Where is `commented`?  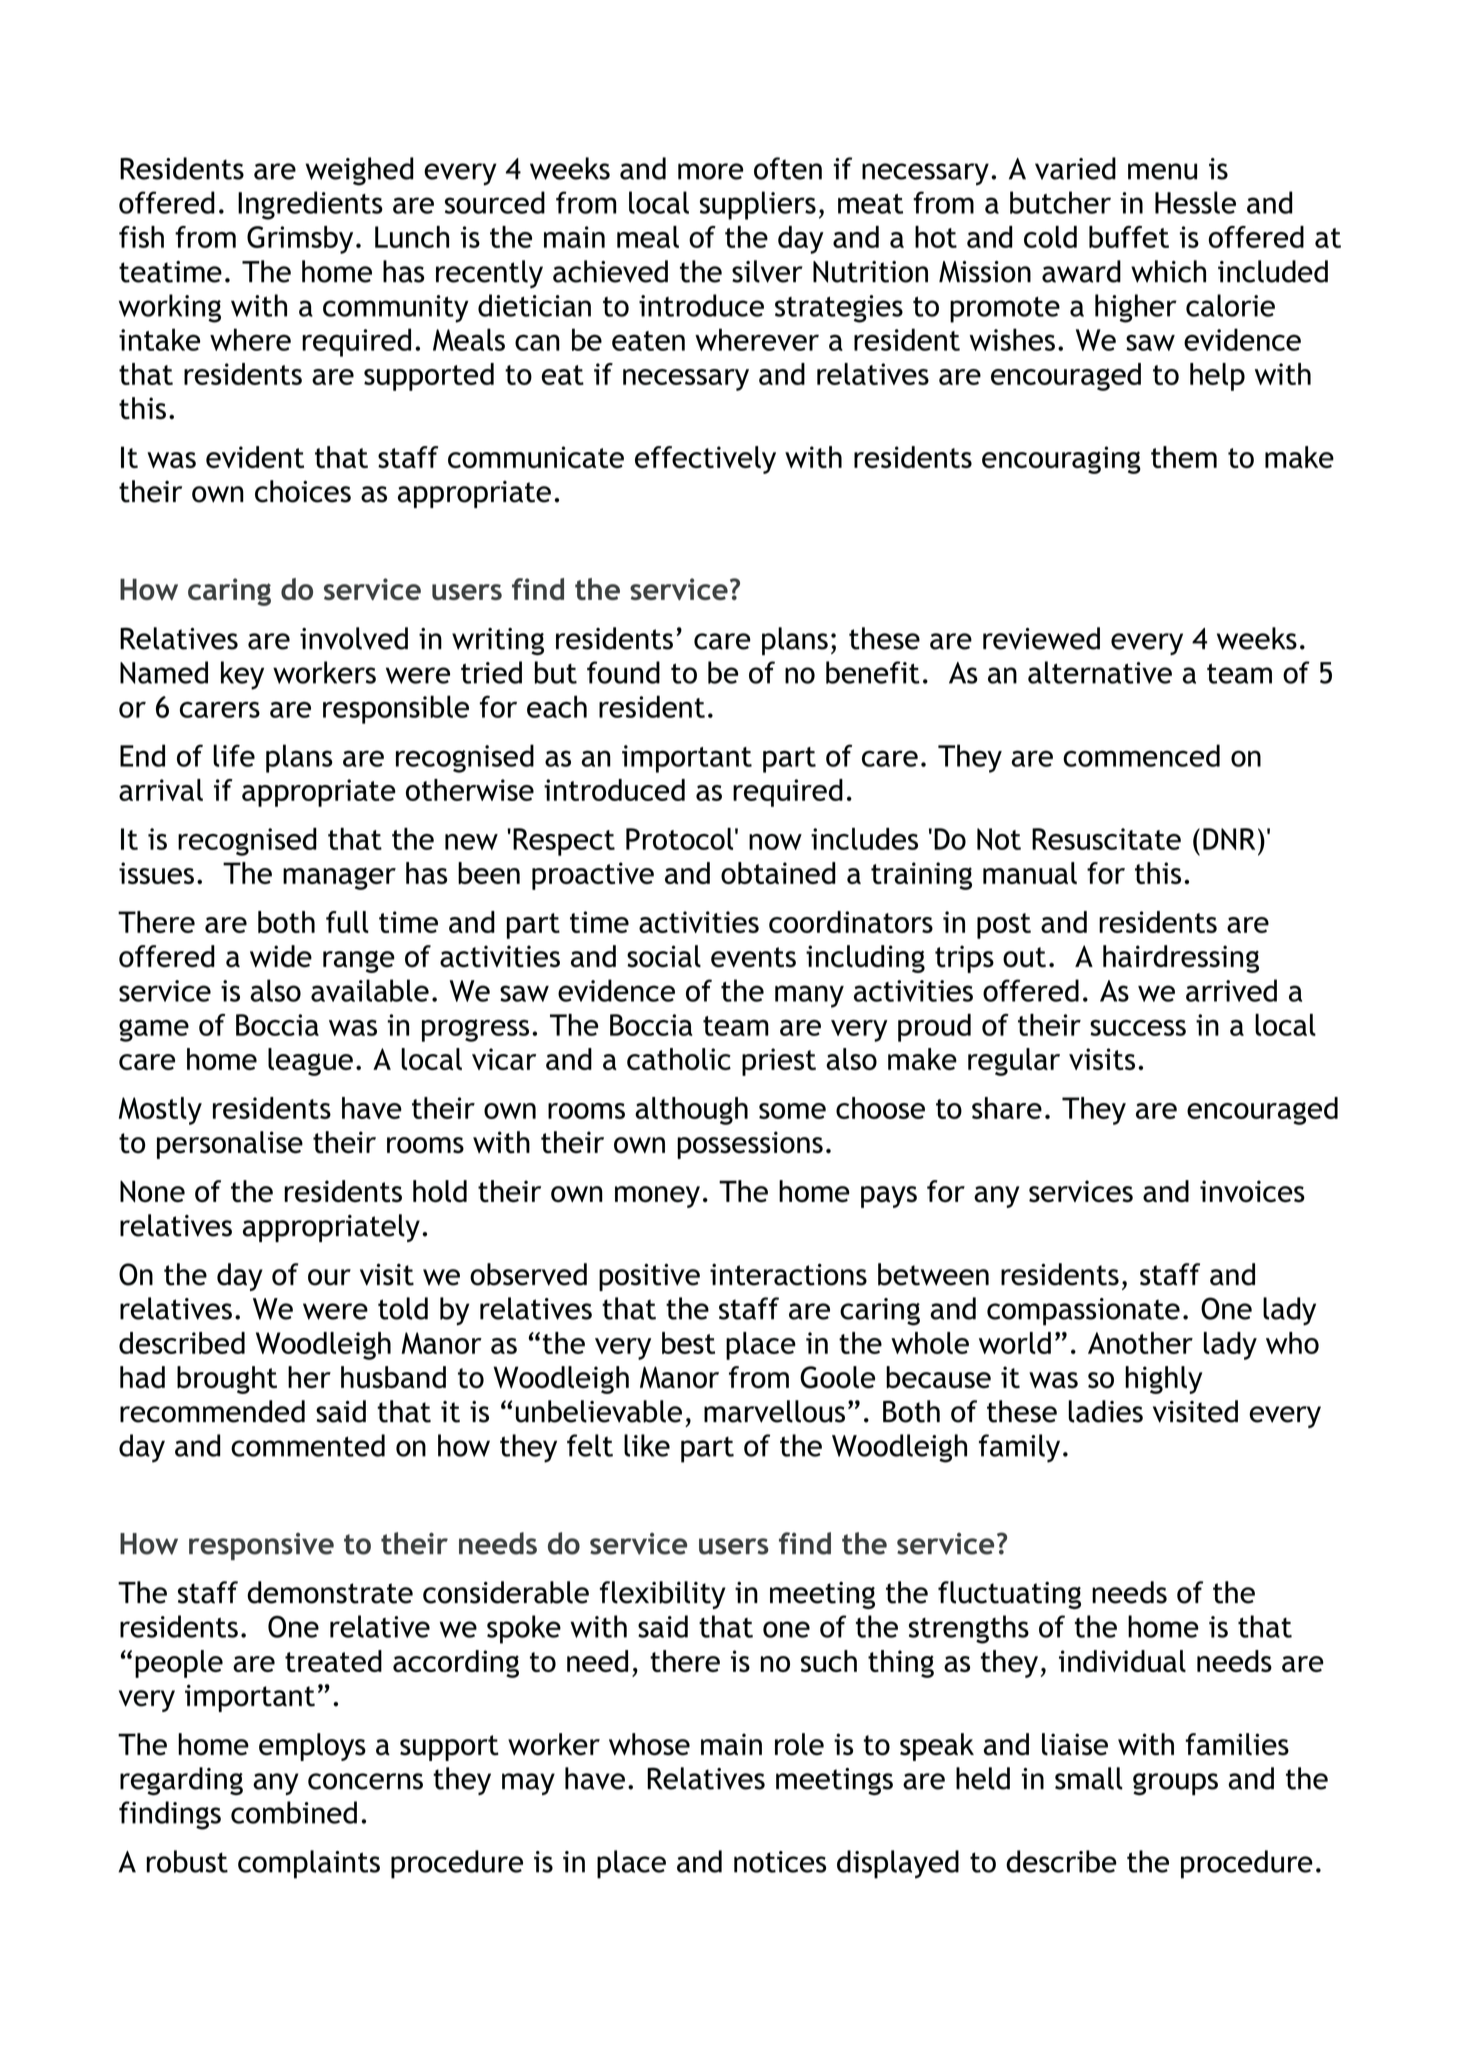
commented is located at coordinates (308, 1445).
